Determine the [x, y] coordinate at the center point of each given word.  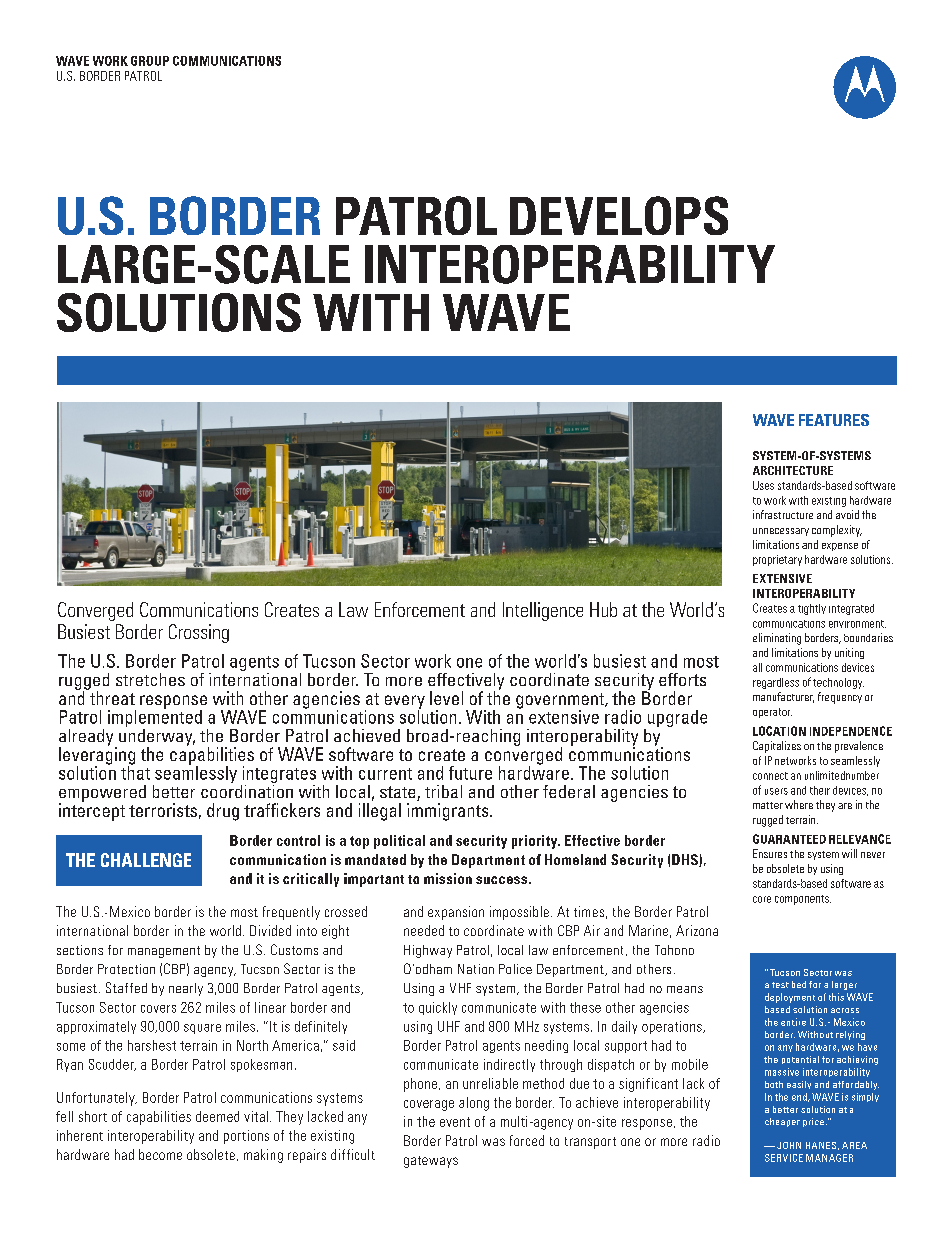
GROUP [150, 61]
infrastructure [783, 514]
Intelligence [543, 611]
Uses [763, 485]
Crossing [199, 633]
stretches [150, 679]
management [164, 952]
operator [772, 713]
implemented [155, 719]
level [446, 698]
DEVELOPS [619, 215]
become [160, 1154]
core [762, 899]
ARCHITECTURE [793, 470]
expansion [456, 913]
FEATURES [834, 420]
